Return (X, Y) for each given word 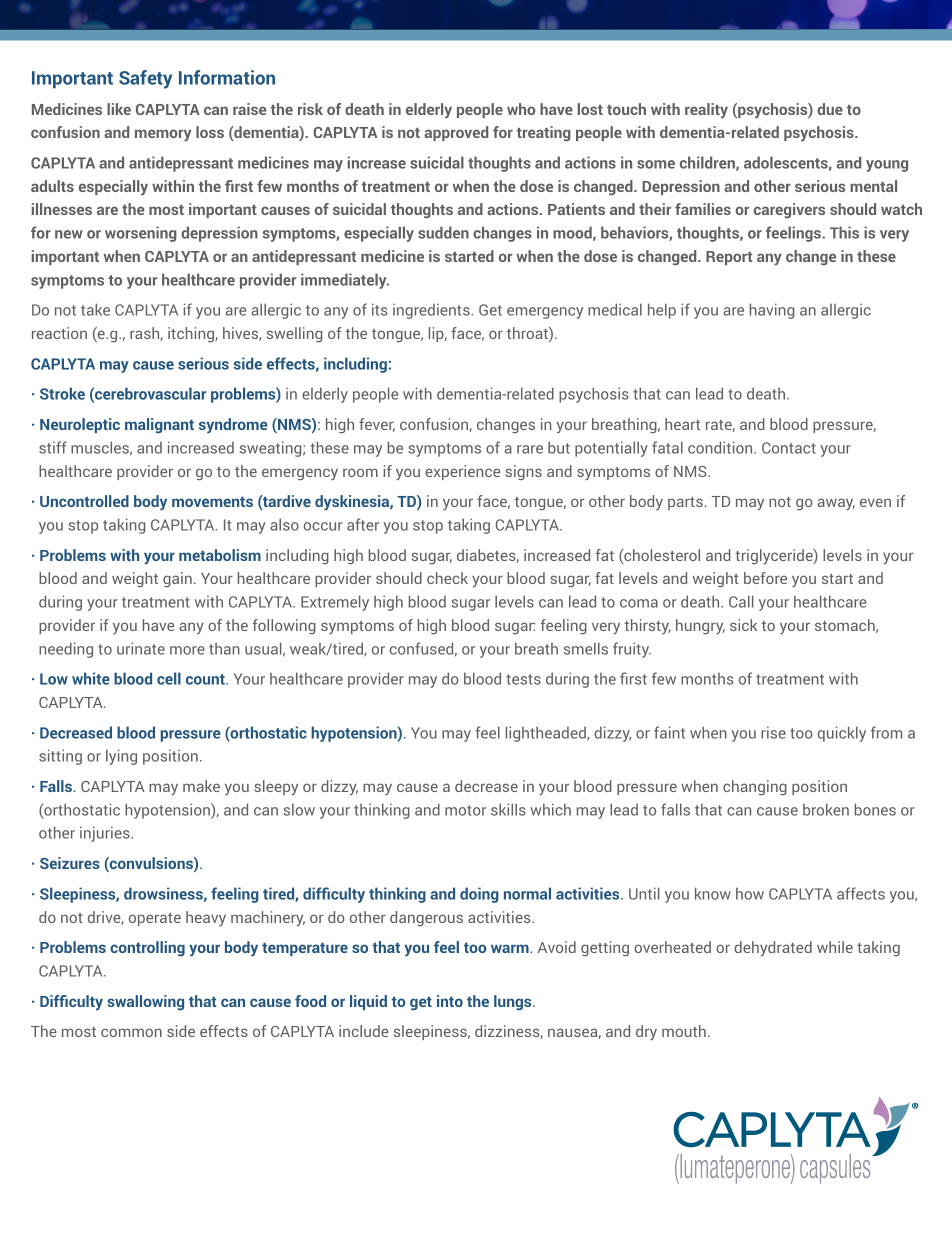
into (450, 1001)
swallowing (145, 1003)
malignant (159, 426)
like (119, 109)
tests (523, 679)
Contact (789, 448)
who (521, 109)
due (830, 109)
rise (773, 732)
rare (530, 449)
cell (169, 678)
